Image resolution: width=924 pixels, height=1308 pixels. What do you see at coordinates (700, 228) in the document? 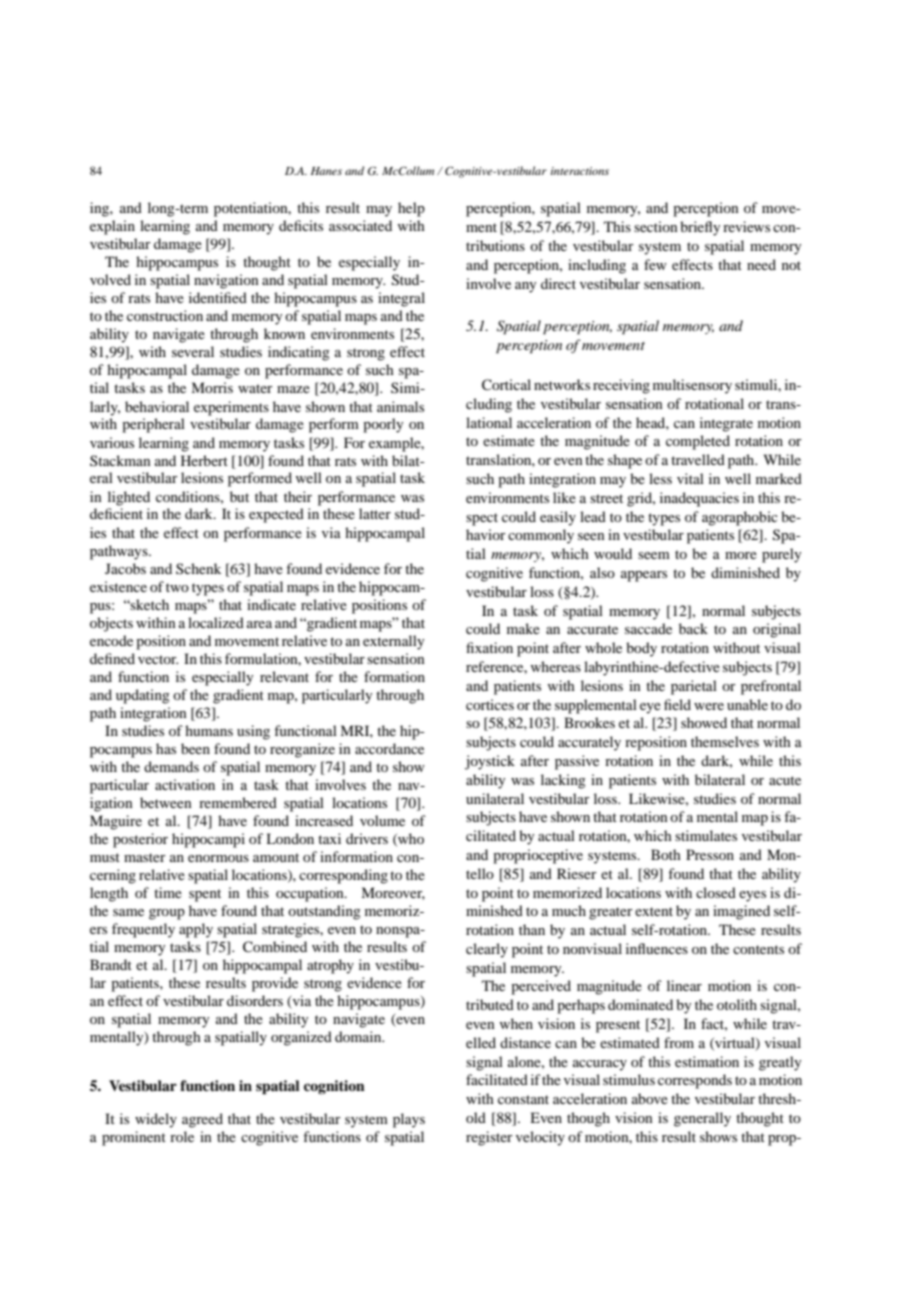
I see `briefly` at bounding box center [700, 228].
